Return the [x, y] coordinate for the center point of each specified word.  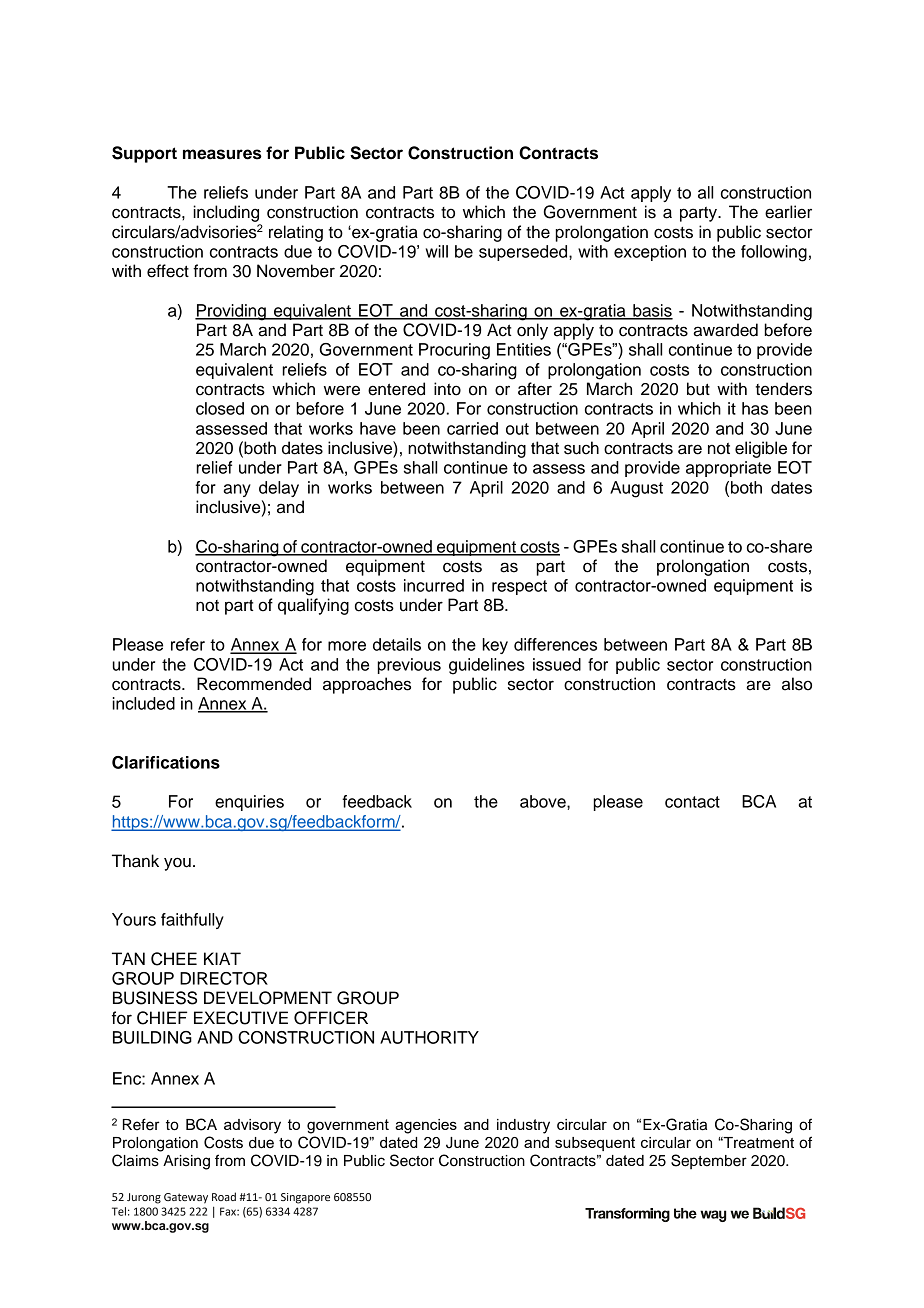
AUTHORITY [429, 1037]
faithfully [192, 921]
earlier [788, 212]
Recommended [254, 684]
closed [220, 408]
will [437, 251]
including [226, 213]
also [797, 684]
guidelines [487, 666]
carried [472, 428]
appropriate [728, 469]
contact [692, 802]
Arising [186, 1162]
